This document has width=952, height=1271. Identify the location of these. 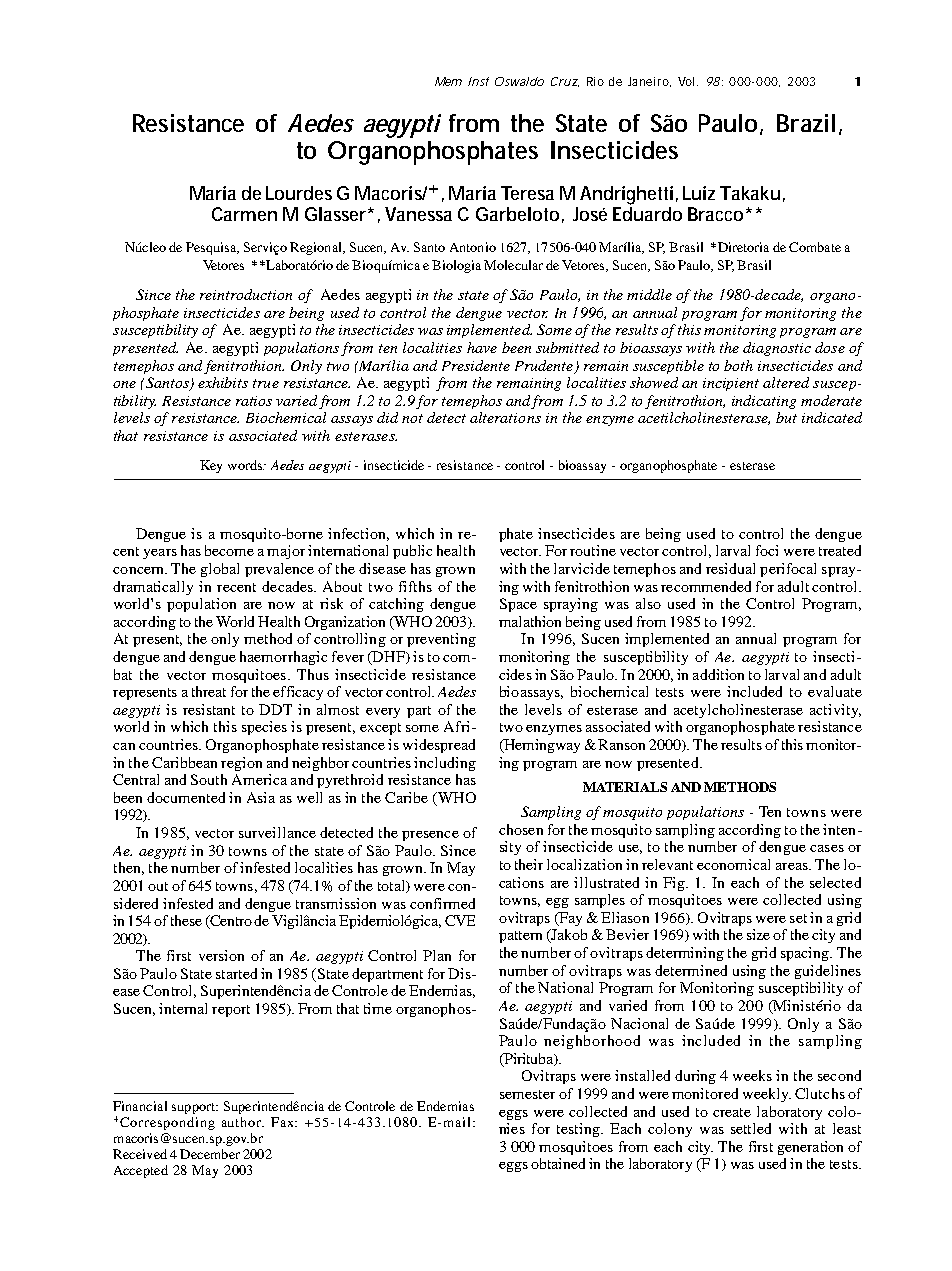
(186, 920).
